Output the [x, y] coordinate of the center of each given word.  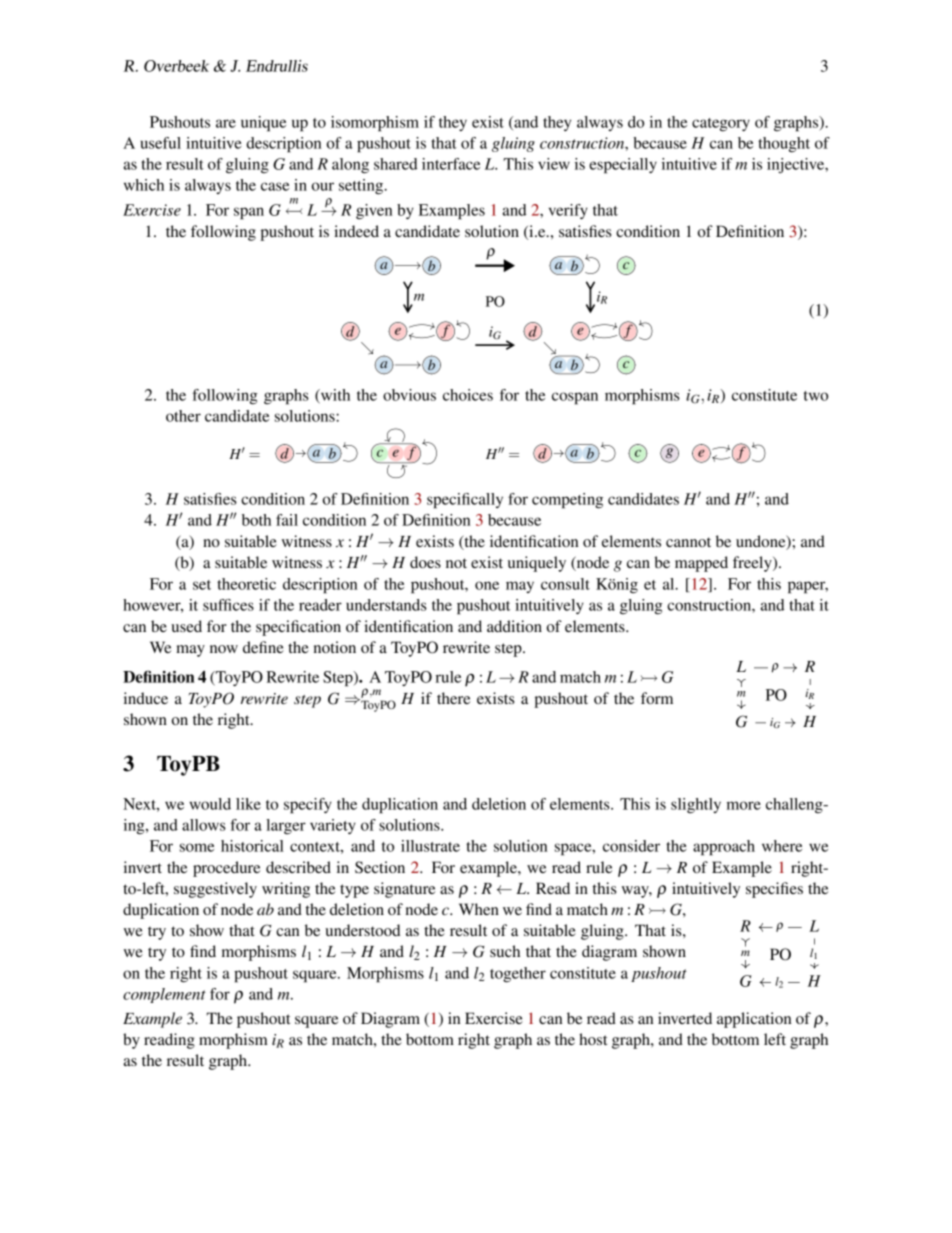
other [183, 416]
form [657, 698]
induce [146, 698]
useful [161, 143]
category [721, 125]
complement [164, 995]
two [816, 396]
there [453, 698]
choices [468, 395]
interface [451, 164]
